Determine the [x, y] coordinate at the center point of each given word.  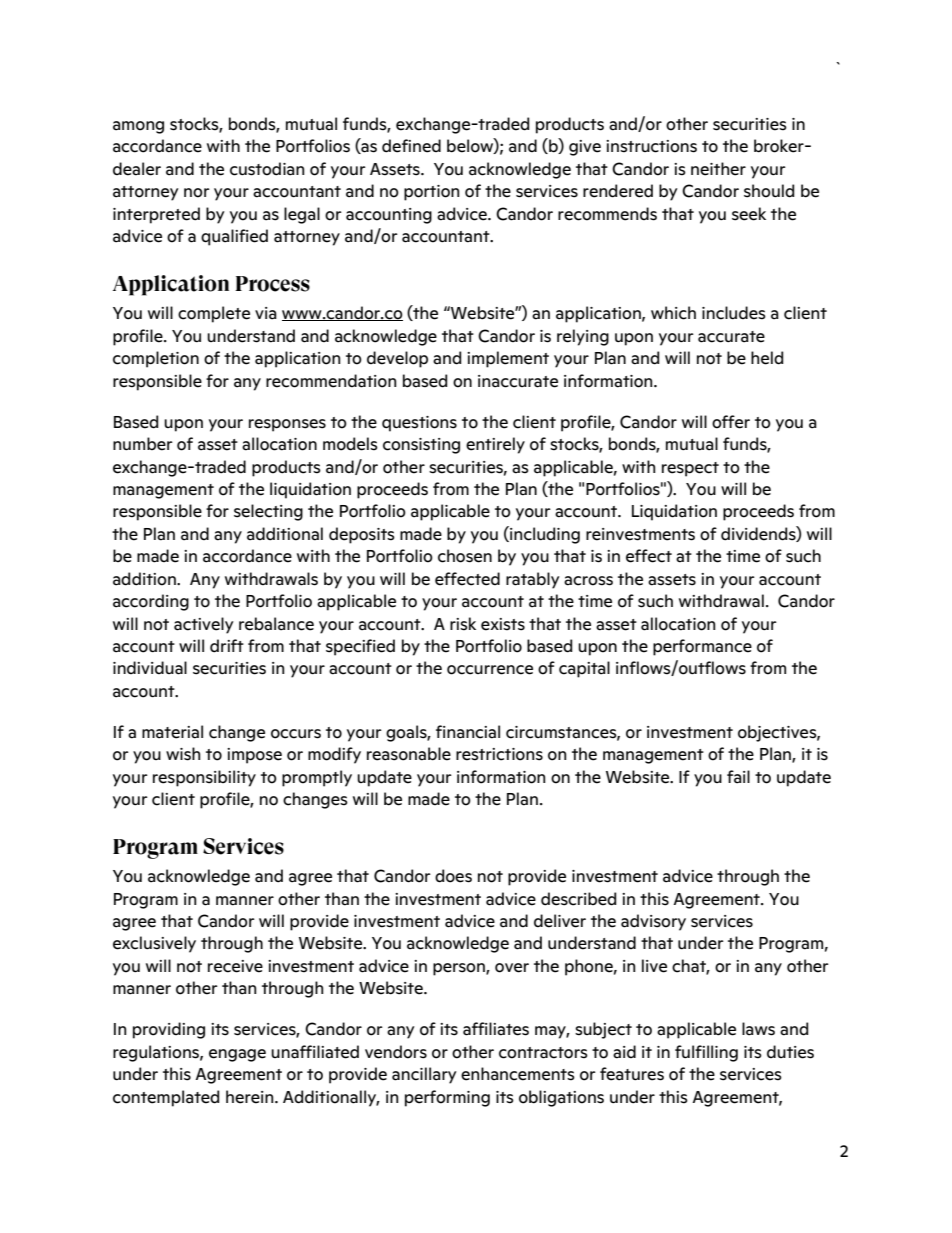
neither [718, 169]
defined [411, 146]
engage [237, 1055]
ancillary [424, 1075]
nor [197, 193]
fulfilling [706, 1053]
